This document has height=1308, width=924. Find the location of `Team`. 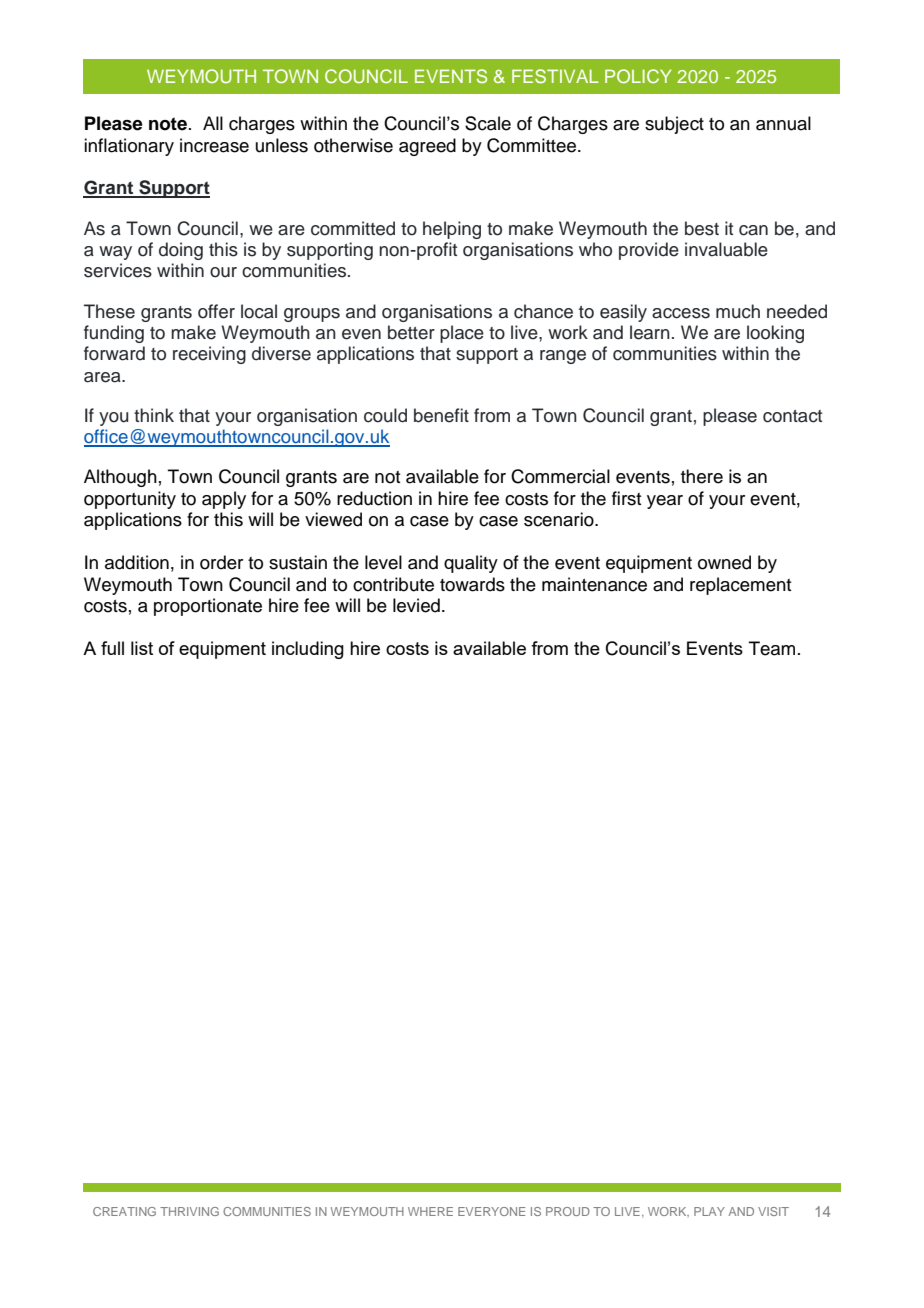

Team is located at coordinates (772, 648).
